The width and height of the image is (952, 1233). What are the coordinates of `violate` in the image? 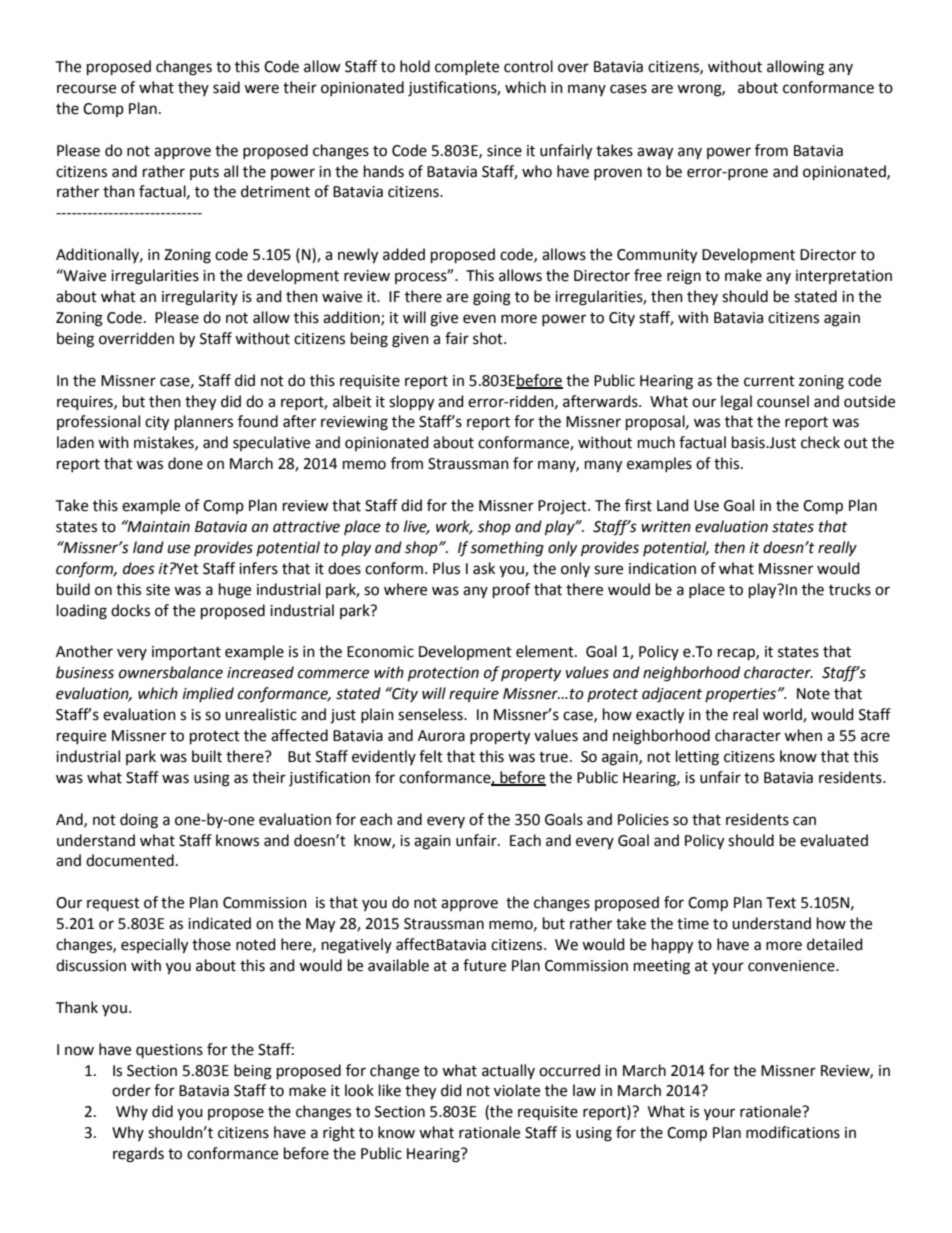 It's located at (517, 1090).
